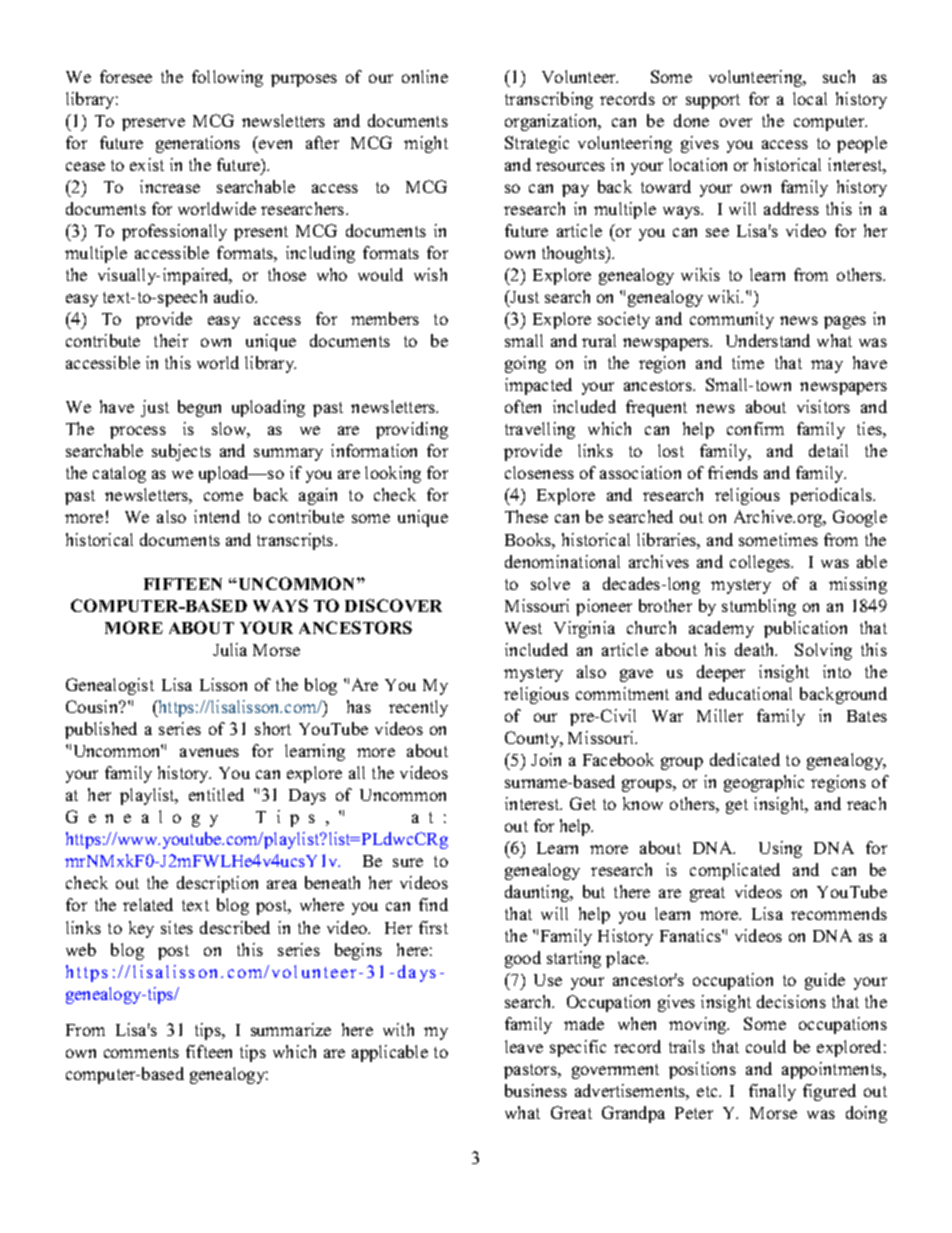 This document has width=952, height=1233. What do you see at coordinates (153, 124) in the document?
I see `preserve` at bounding box center [153, 124].
